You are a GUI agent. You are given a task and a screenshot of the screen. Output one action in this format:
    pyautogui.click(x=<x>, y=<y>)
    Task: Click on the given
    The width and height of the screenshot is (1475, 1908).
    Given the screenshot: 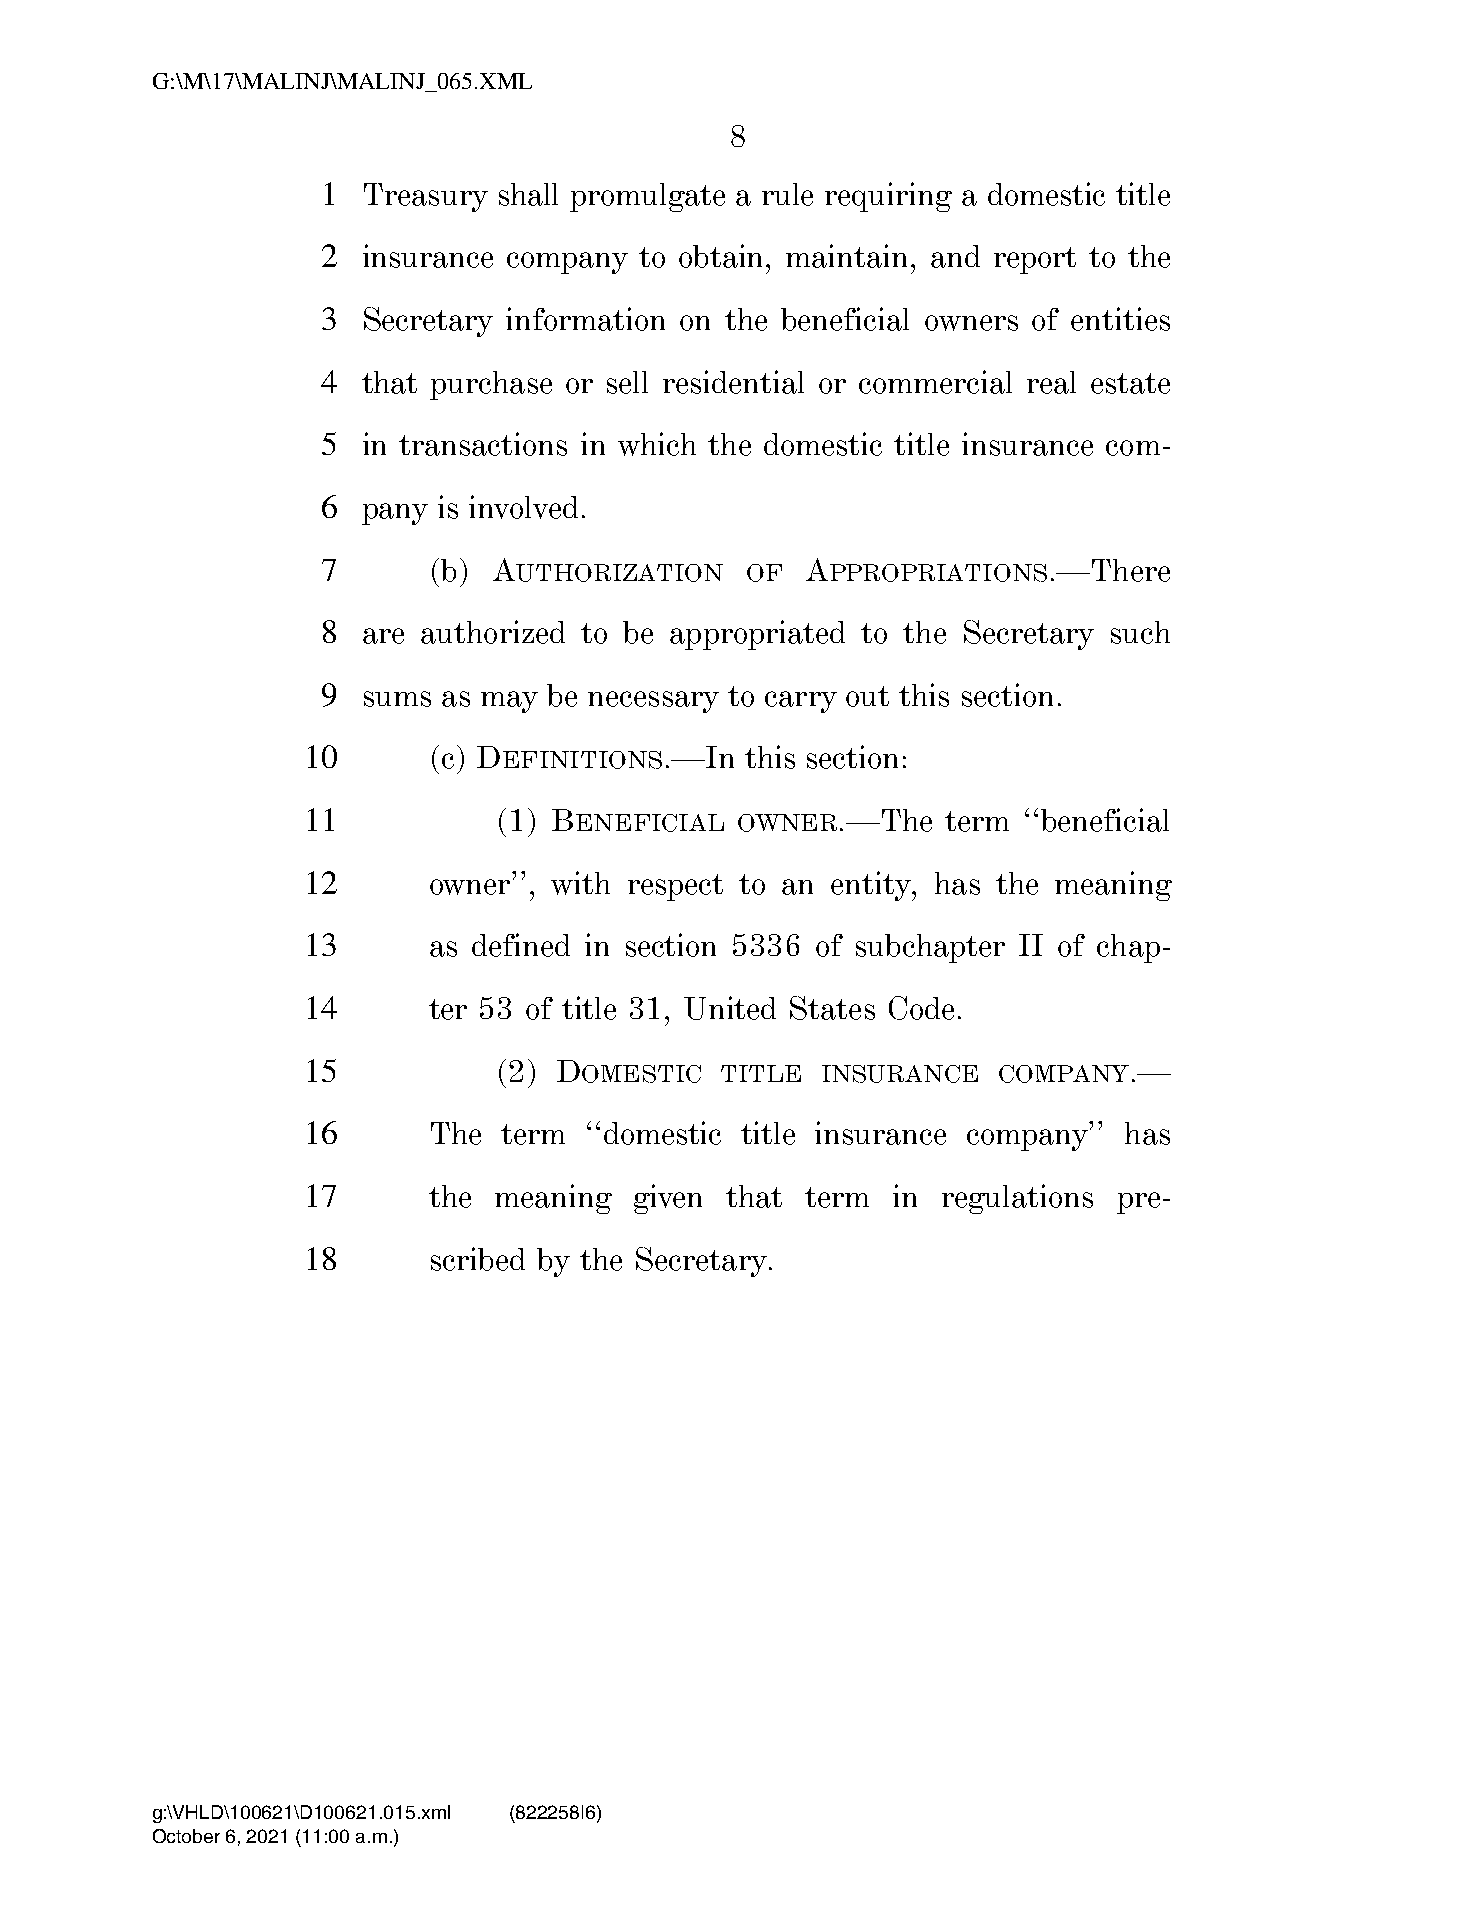 What is the action you would take?
    pyautogui.click(x=668, y=1199)
